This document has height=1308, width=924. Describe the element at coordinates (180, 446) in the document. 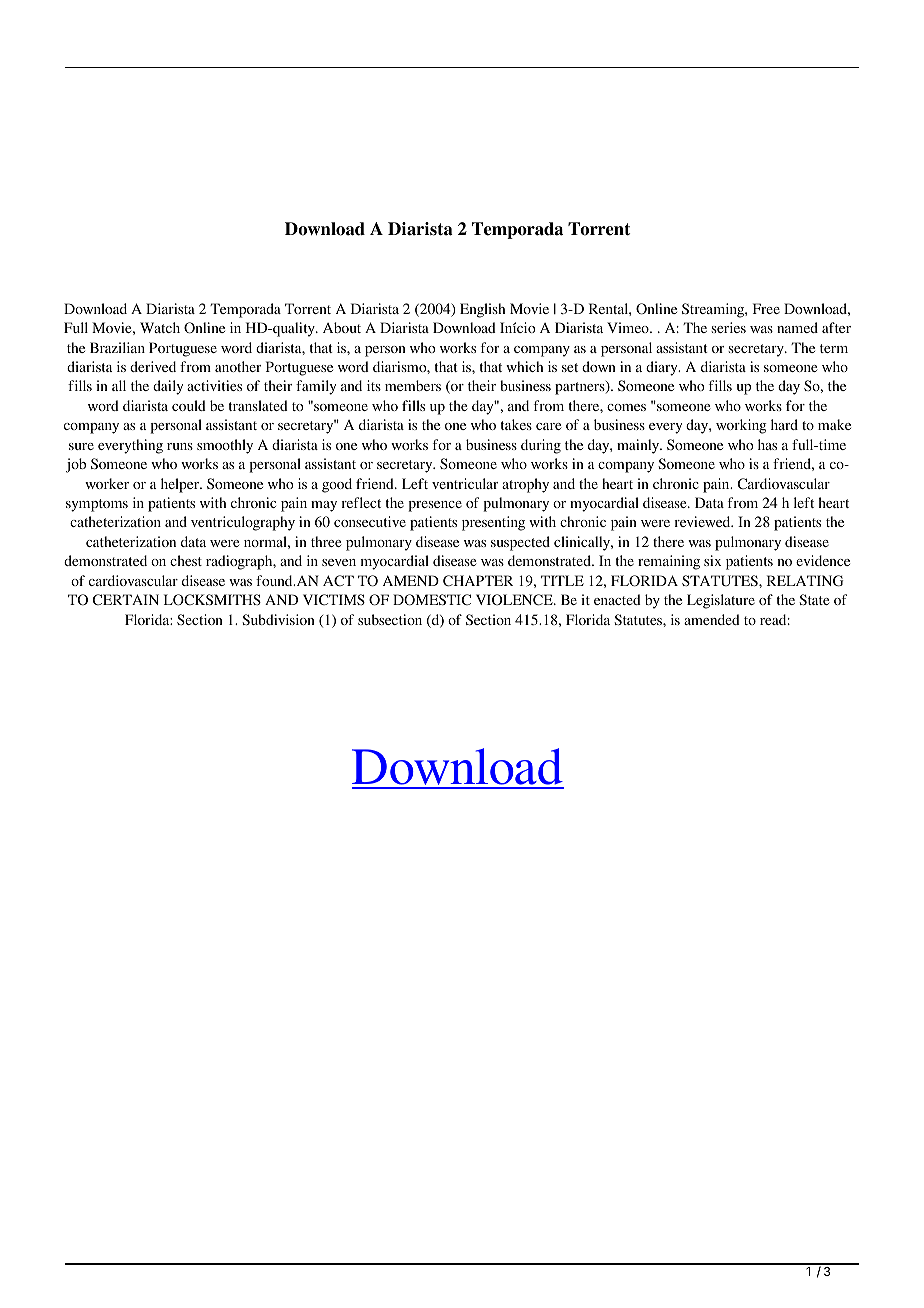

I see `runs` at that location.
